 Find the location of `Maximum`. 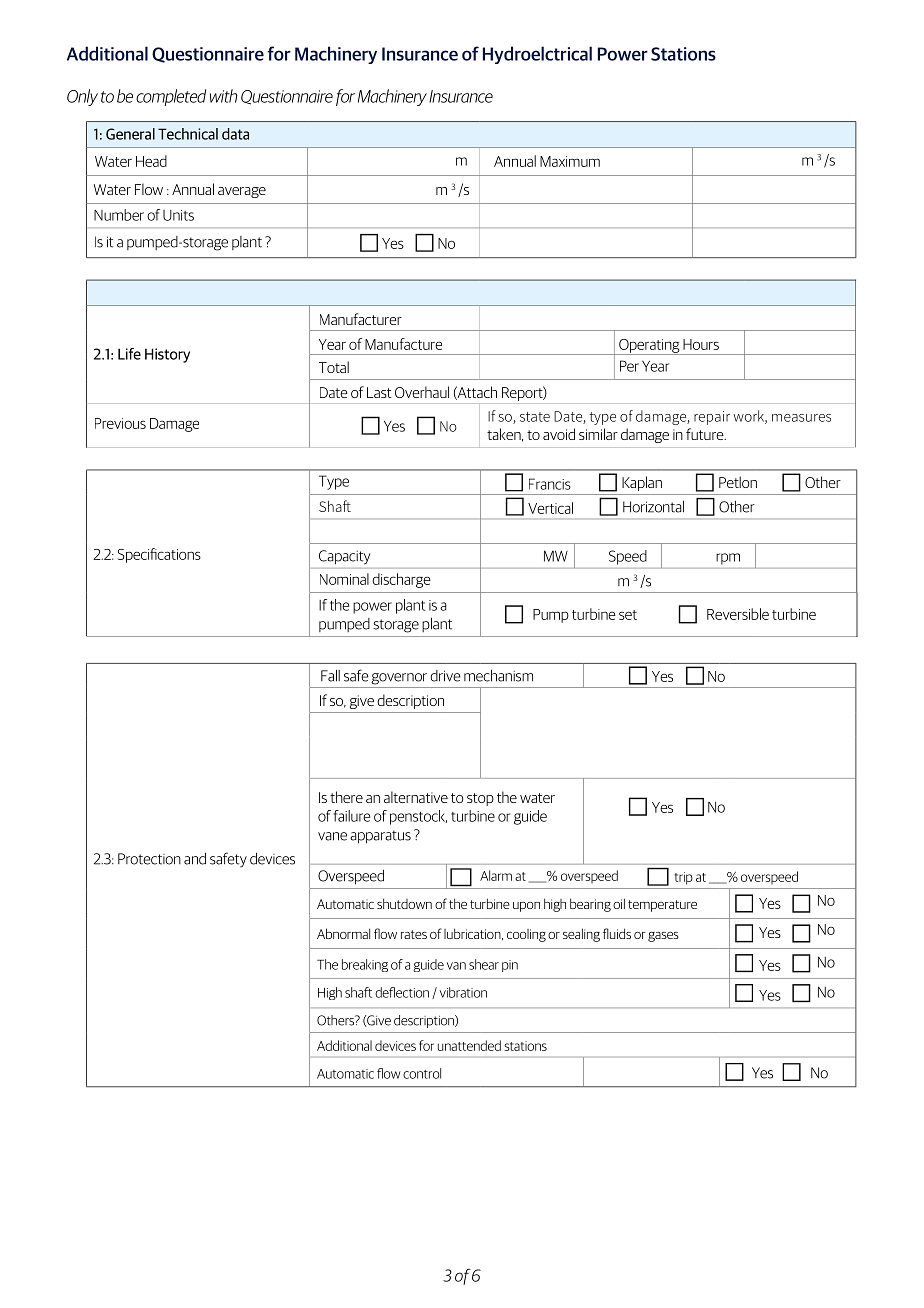

Maximum is located at coordinates (570, 161).
